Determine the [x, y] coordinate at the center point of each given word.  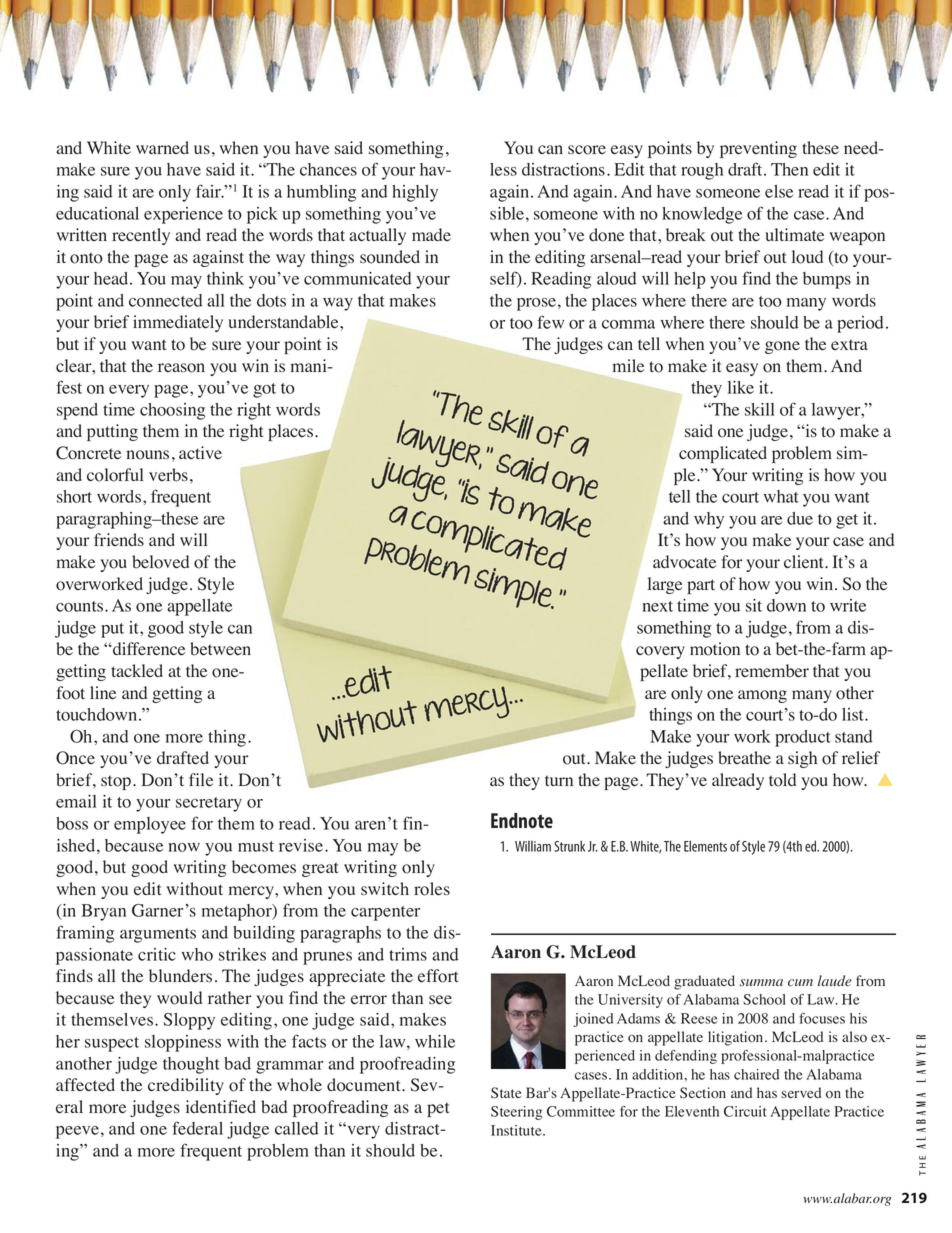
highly [415, 193]
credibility [186, 1086]
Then [789, 169]
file [201, 780]
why [709, 520]
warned [162, 147]
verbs [168, 475]
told [782, 780]
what [781, 496]
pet [438, 1109]
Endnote [522, 820]
